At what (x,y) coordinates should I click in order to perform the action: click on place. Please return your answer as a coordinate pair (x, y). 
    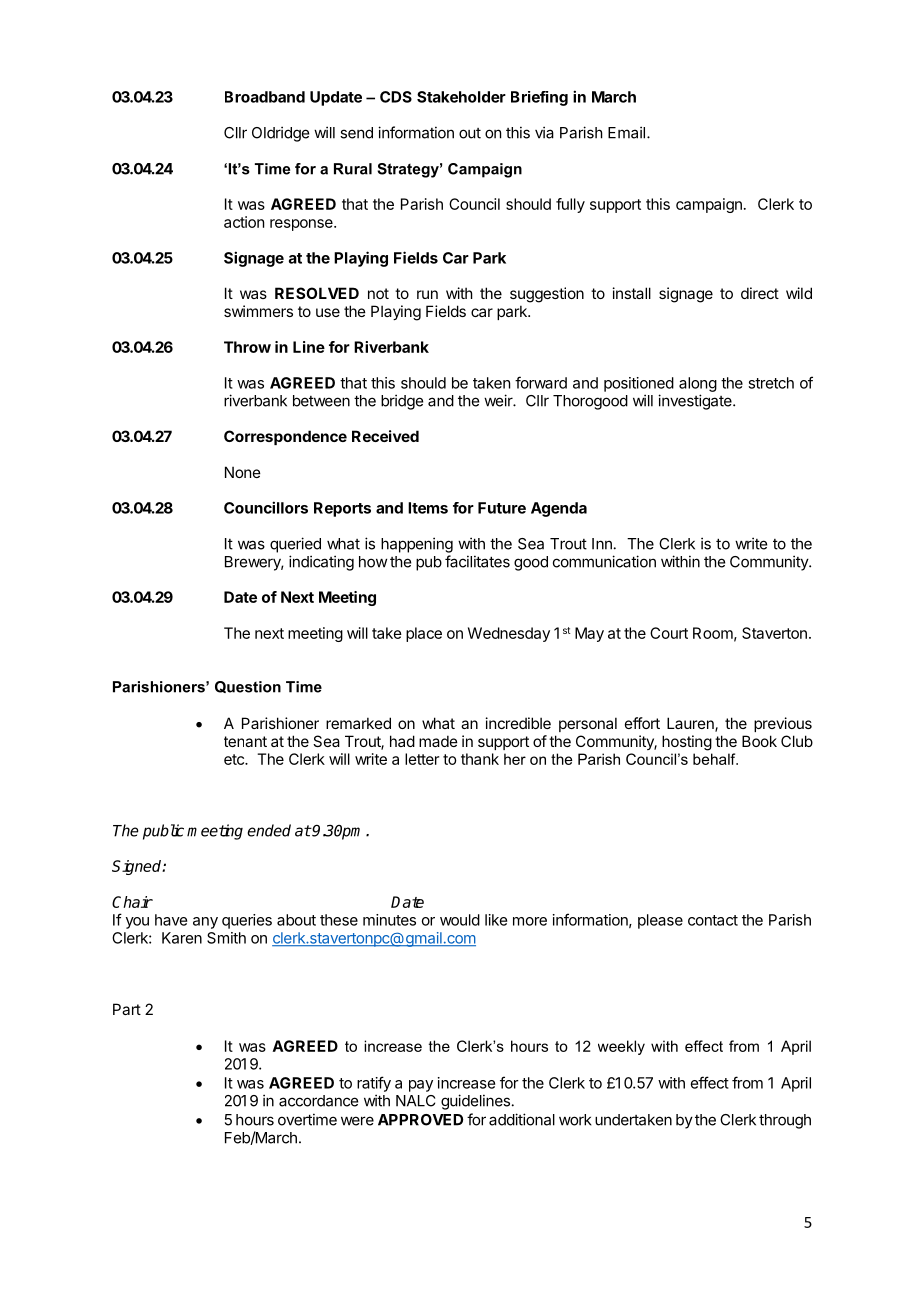
    Looking at the image, I should click on (424, 634).
